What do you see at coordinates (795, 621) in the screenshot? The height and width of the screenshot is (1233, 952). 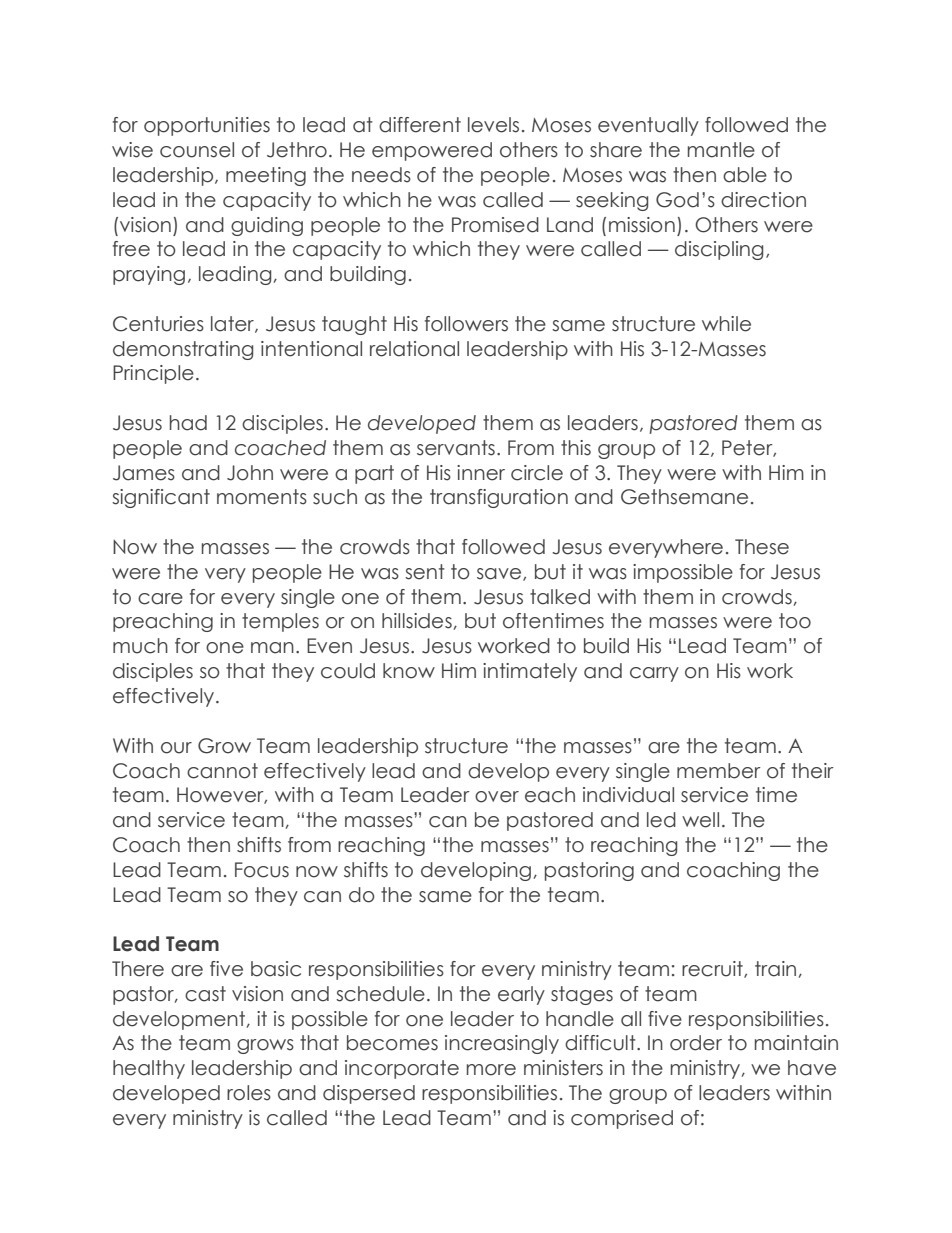 I see `too` at bounding box center [795, 621].
